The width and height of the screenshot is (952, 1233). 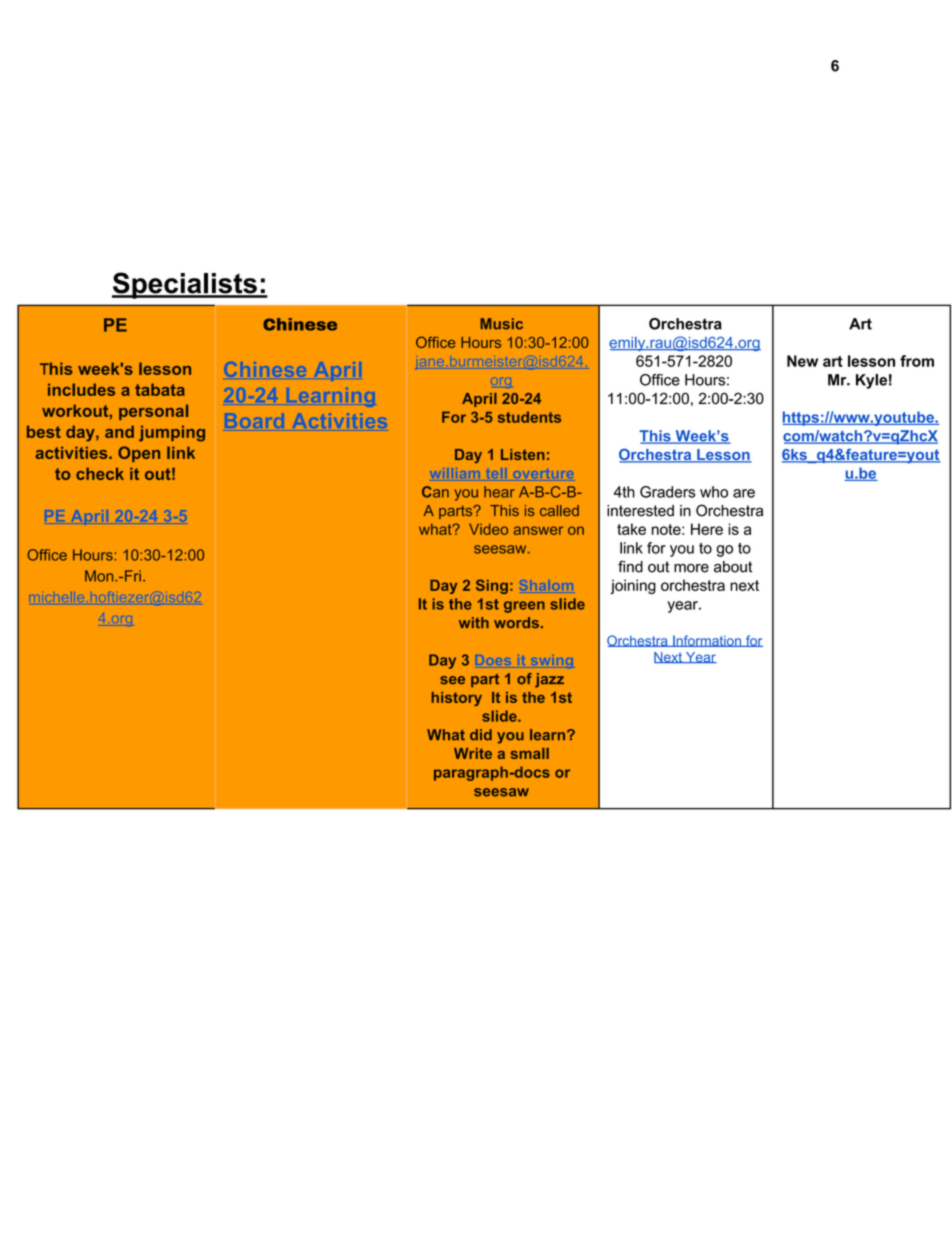 What do you see at coordinates (474, 622) in the screenshot?
I see `with` at bounding box center [474, 622].
